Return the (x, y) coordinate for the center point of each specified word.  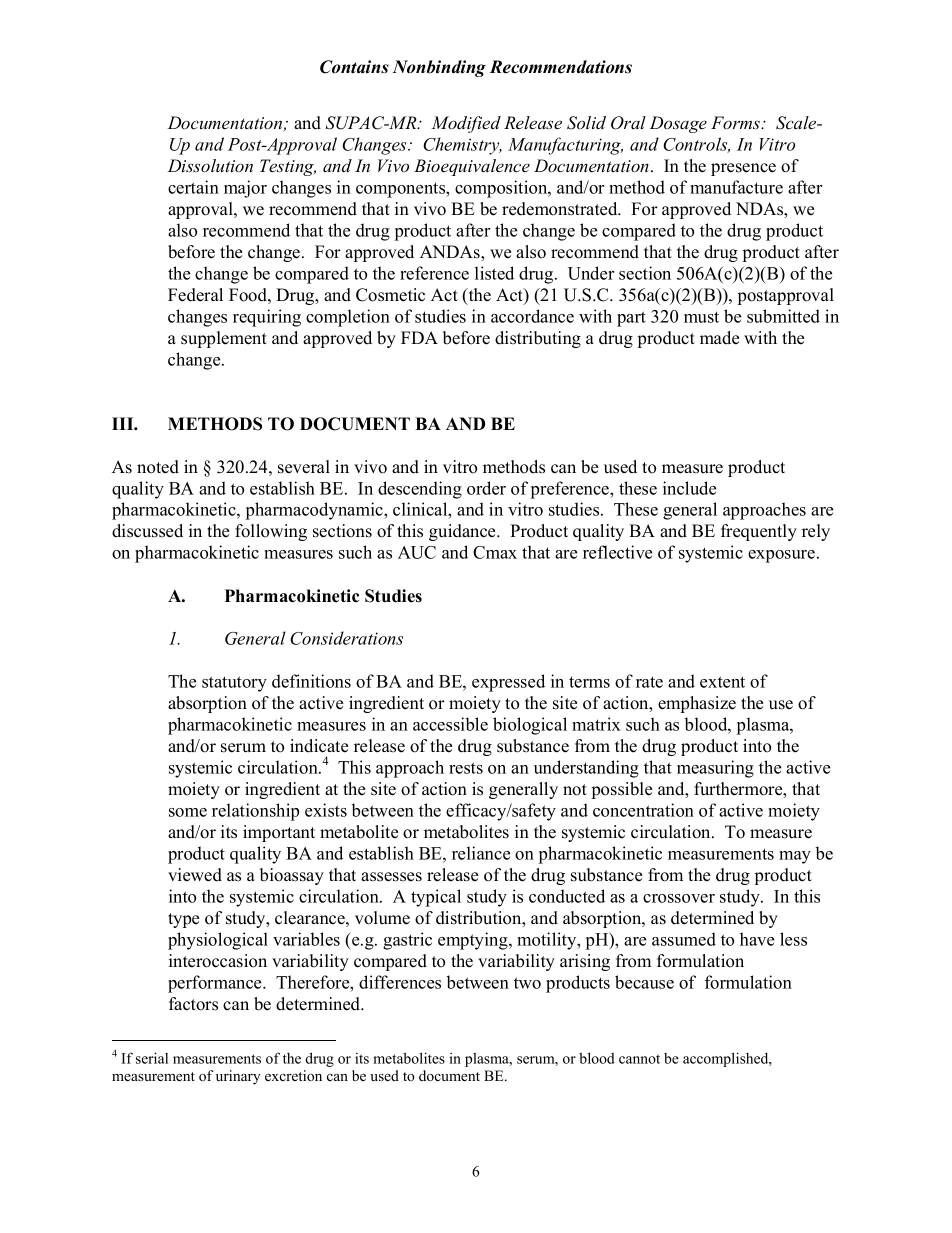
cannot (639, 1059)
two (527, 983)
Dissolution (210, 166)
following (271, 532)
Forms (737, 123)
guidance (463, 532)
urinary (238, 1077)
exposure (781, 556)
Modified (466, 124)
